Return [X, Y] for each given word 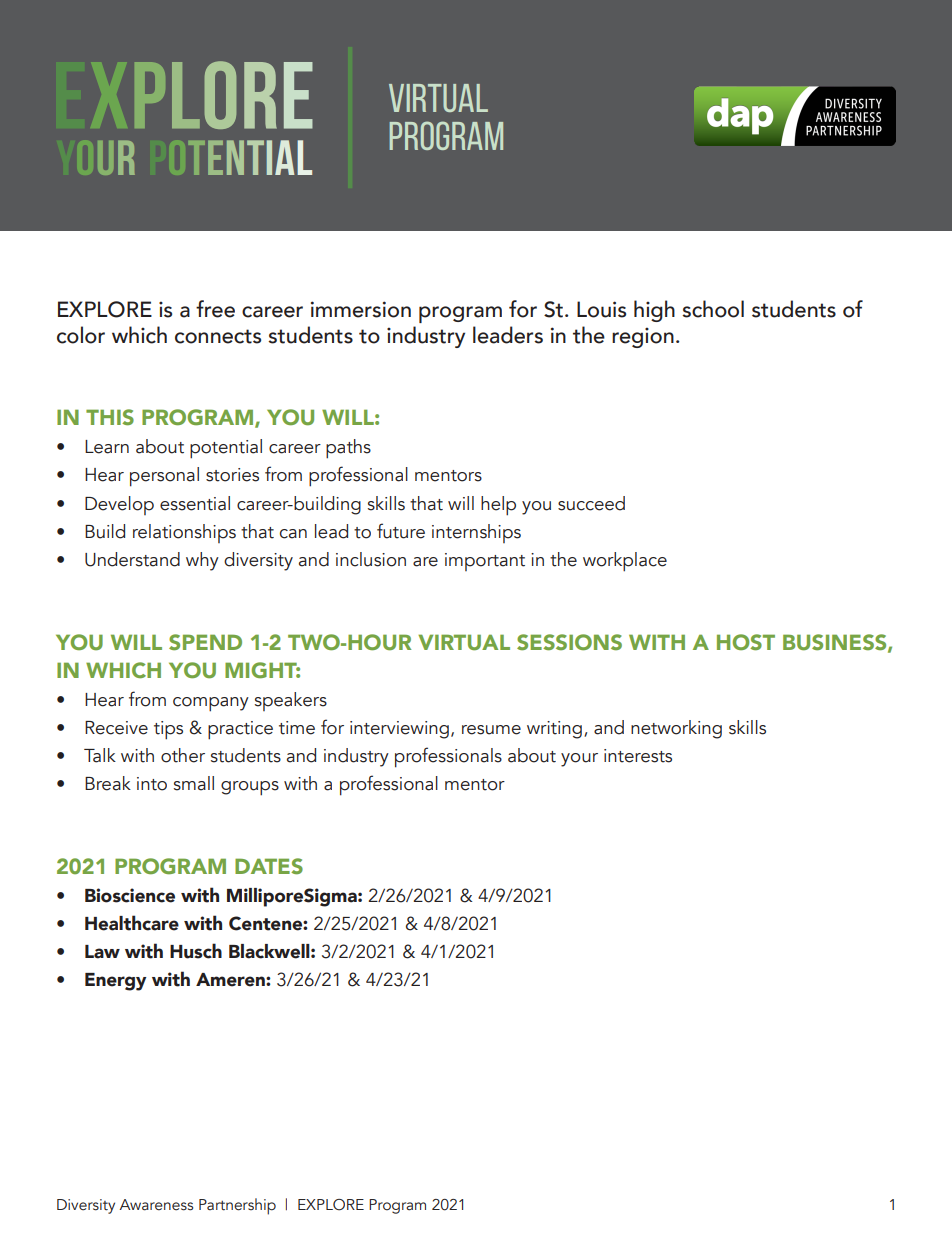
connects [218, 336]
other [183, 755]
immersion [361, 309]
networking [676, 729]
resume [491, 730]
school [713, 309]
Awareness [156, 1205]
